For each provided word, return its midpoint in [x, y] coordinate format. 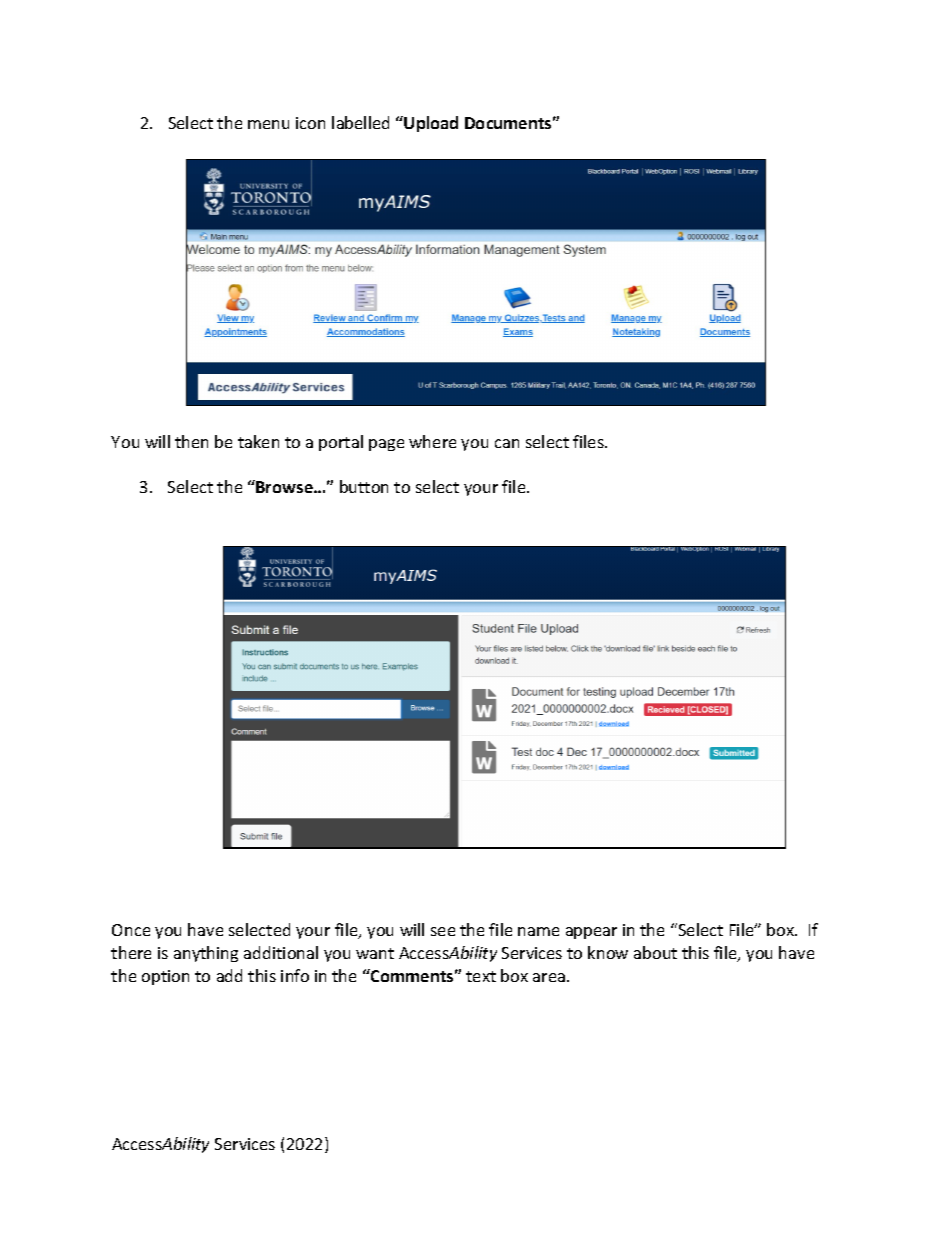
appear [591, 933]
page [386, 445]
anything [206, 954]
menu [268, 124]
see [443, 931]
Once [131, 930]
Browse [285, 487]
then [191, 441]
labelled [360, 122]
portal [341, 443]
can [507, 443]
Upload [431, 124]
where [432, 441]
